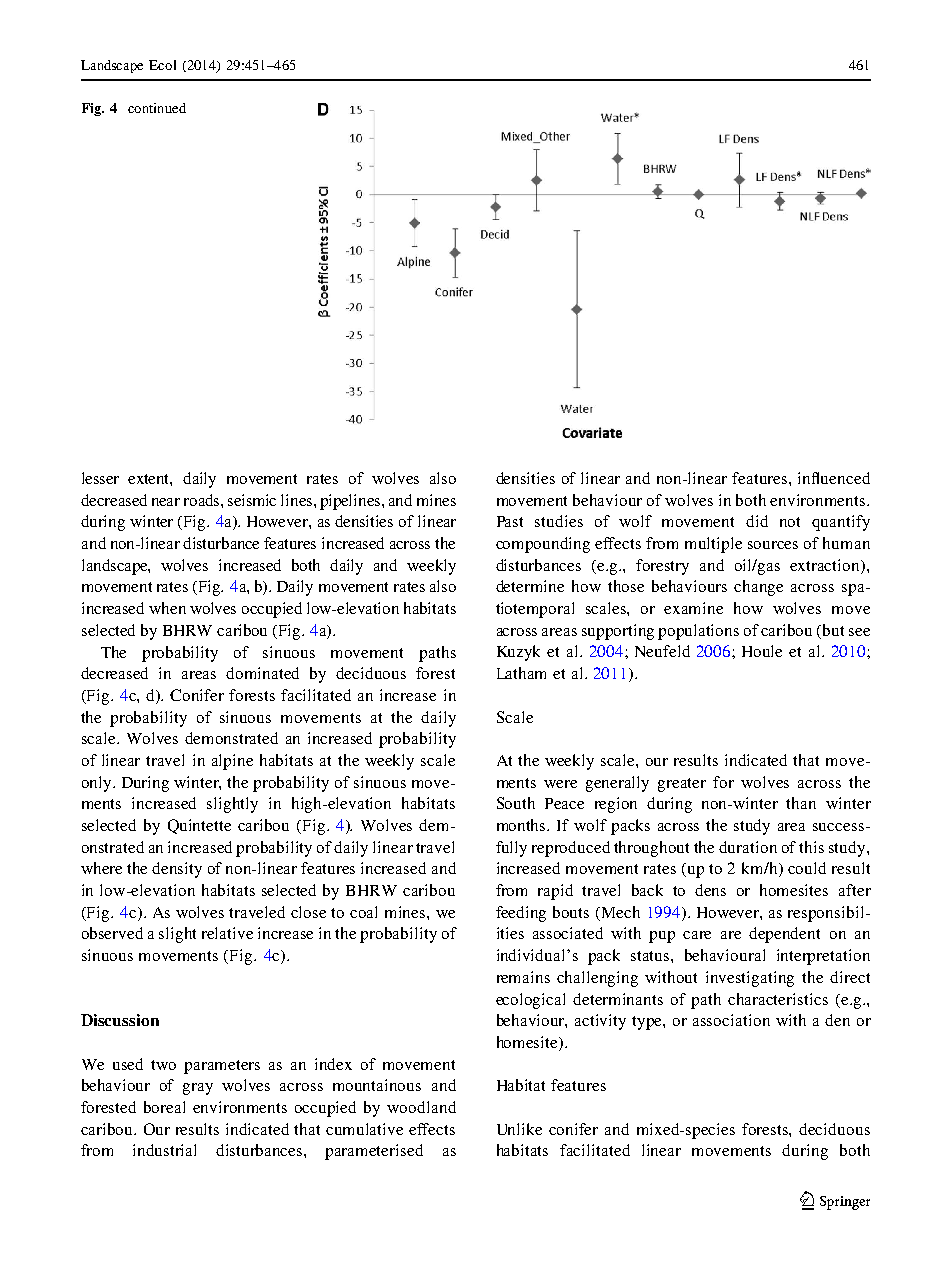 Image resolution: width=952 pixels, height=1284 pixels. I want to click on could, so click(807, 868).
